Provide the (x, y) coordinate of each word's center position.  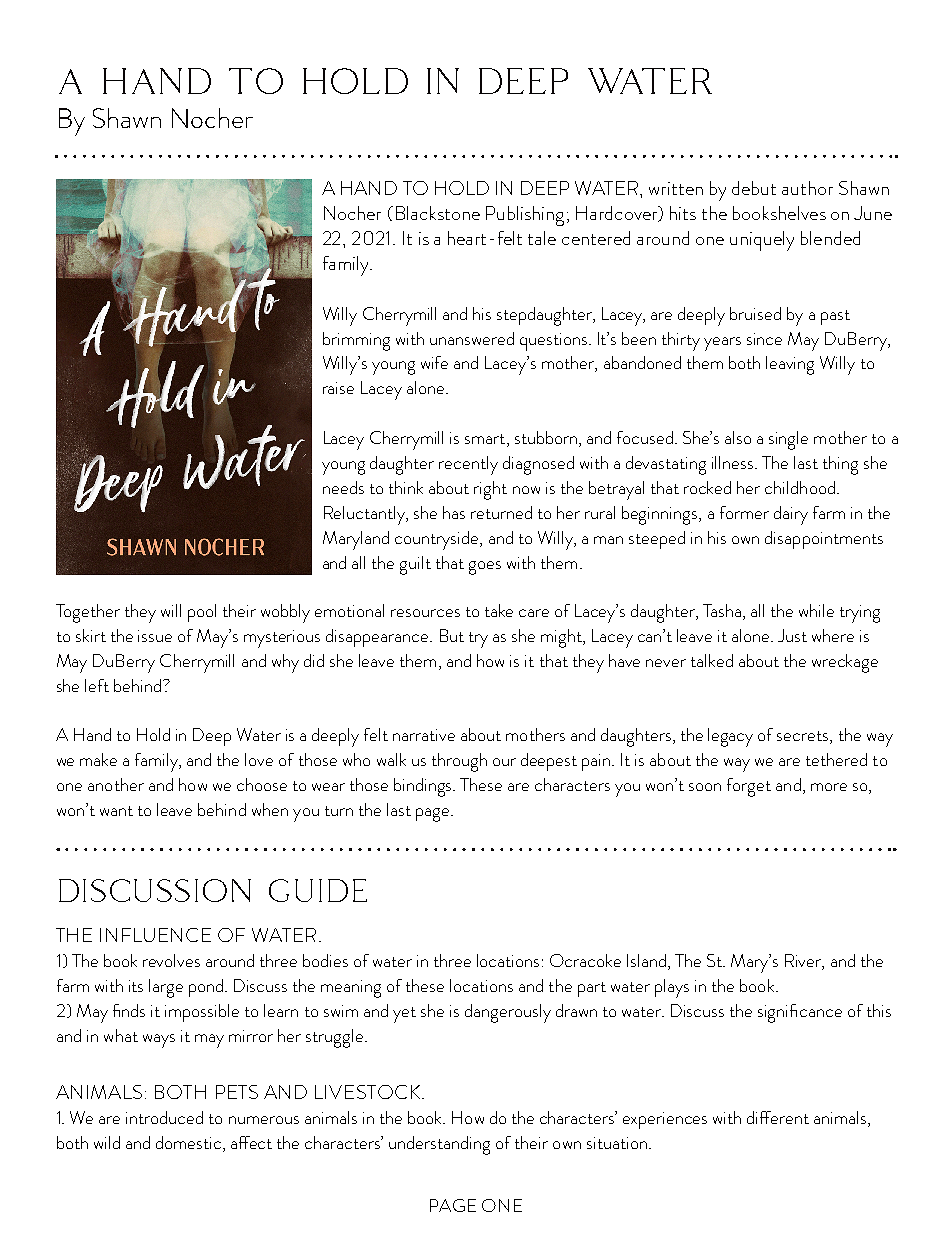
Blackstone (438, 213)
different (778, 1117)
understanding (439, 1145)
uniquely (762, 241)
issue (155, 636)
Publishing (525, 216)
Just (792, 635)
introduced (164, 1117)
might (563, 638)
